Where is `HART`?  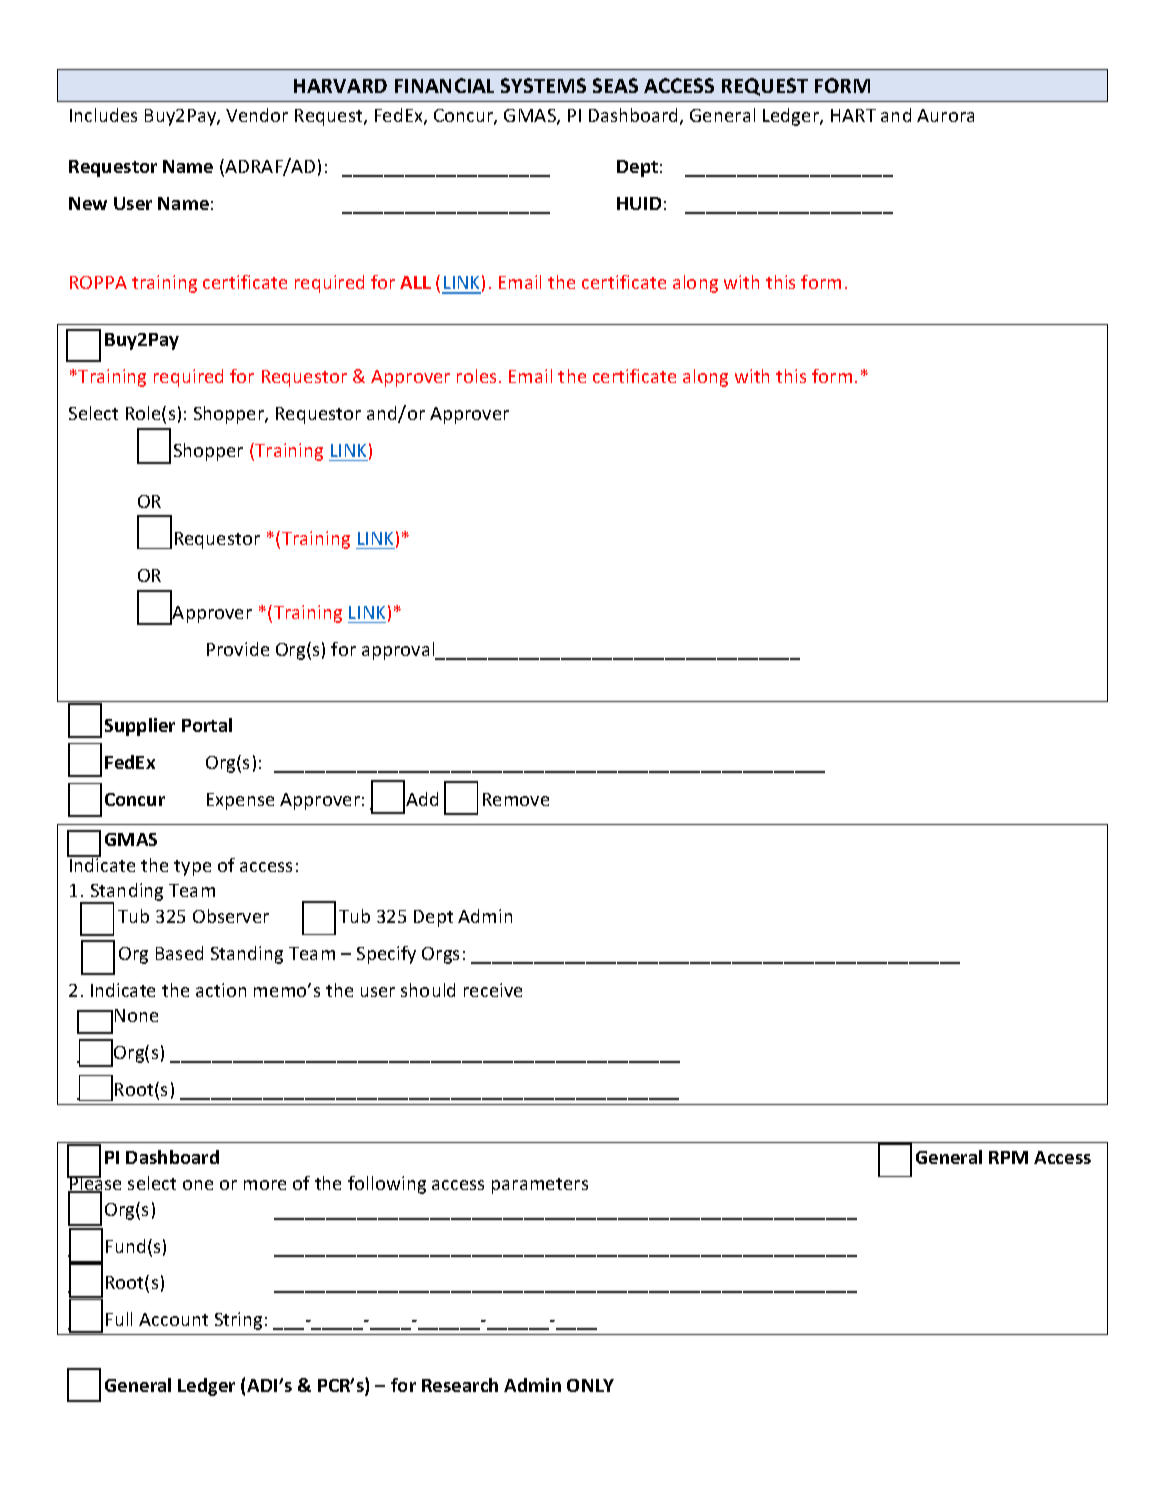 HART is located at coordinates (853, 115).
